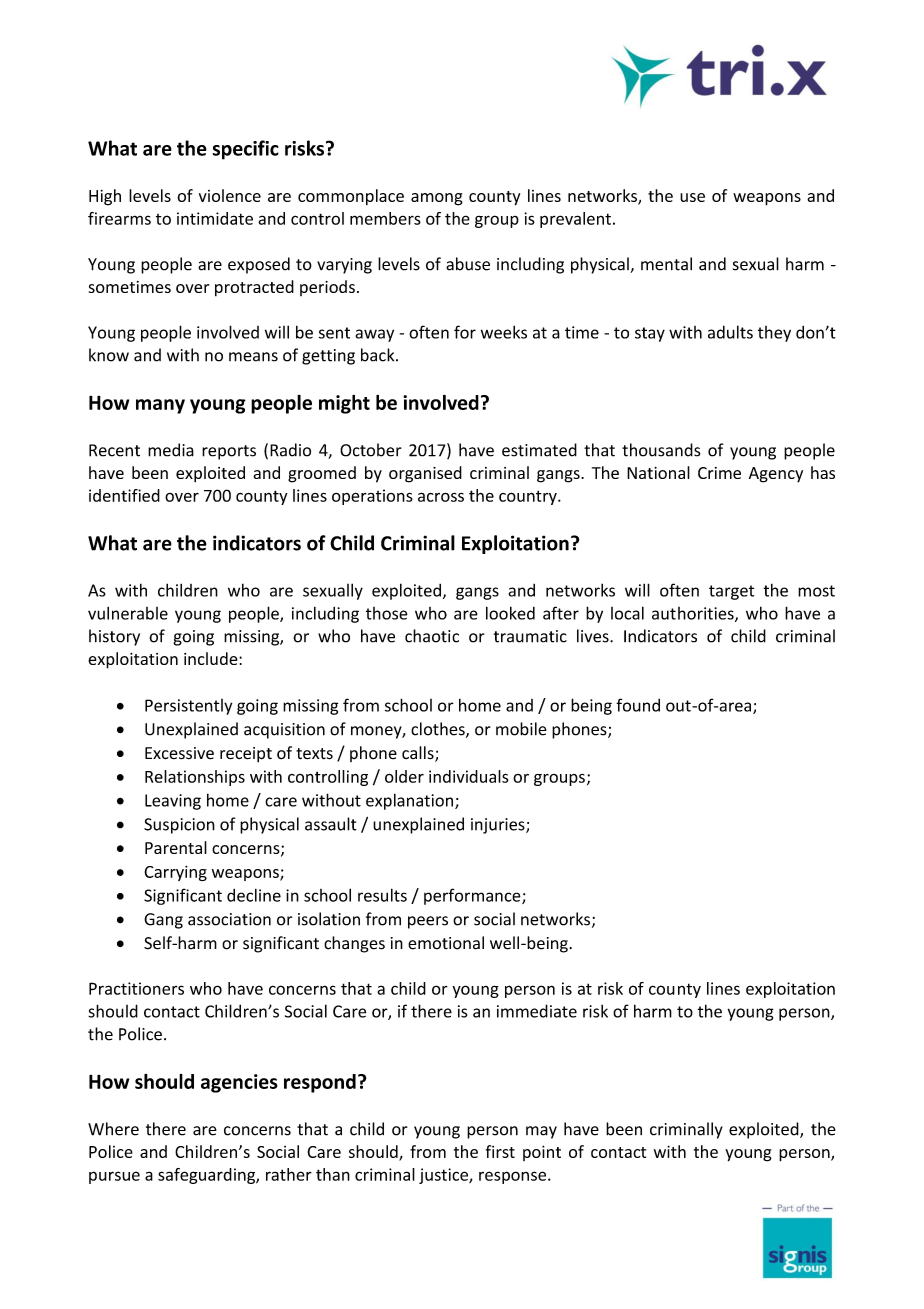 The height and width of the page is (1309, 924). I want to click on safeguarding, so click(207, 1176).
